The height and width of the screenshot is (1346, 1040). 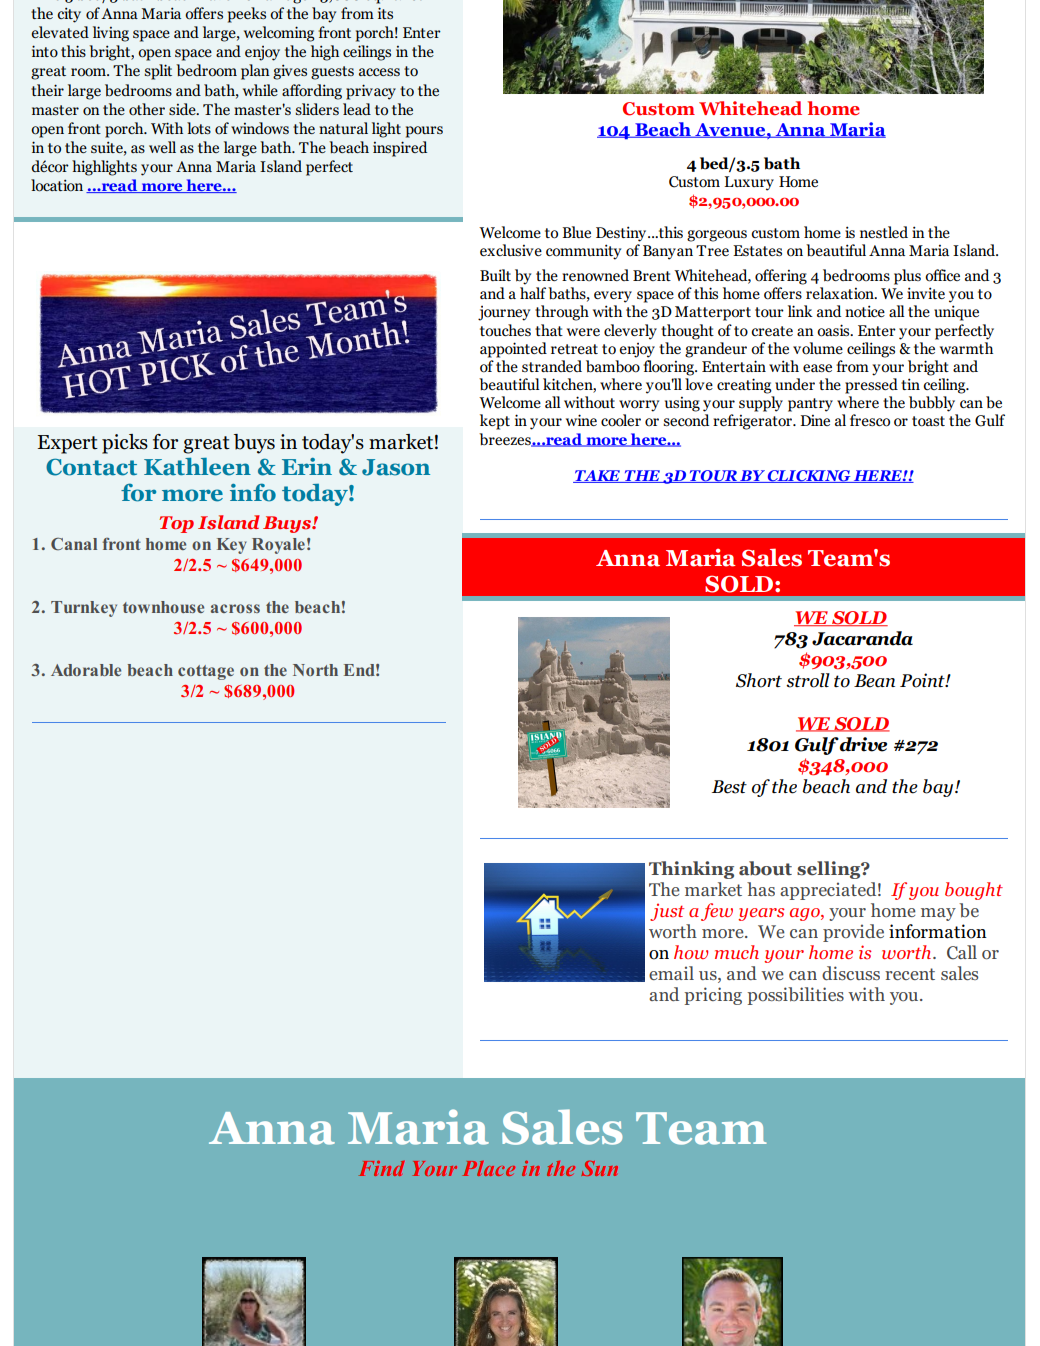 I want to click on Adorable, so click(x=86, y=670).
